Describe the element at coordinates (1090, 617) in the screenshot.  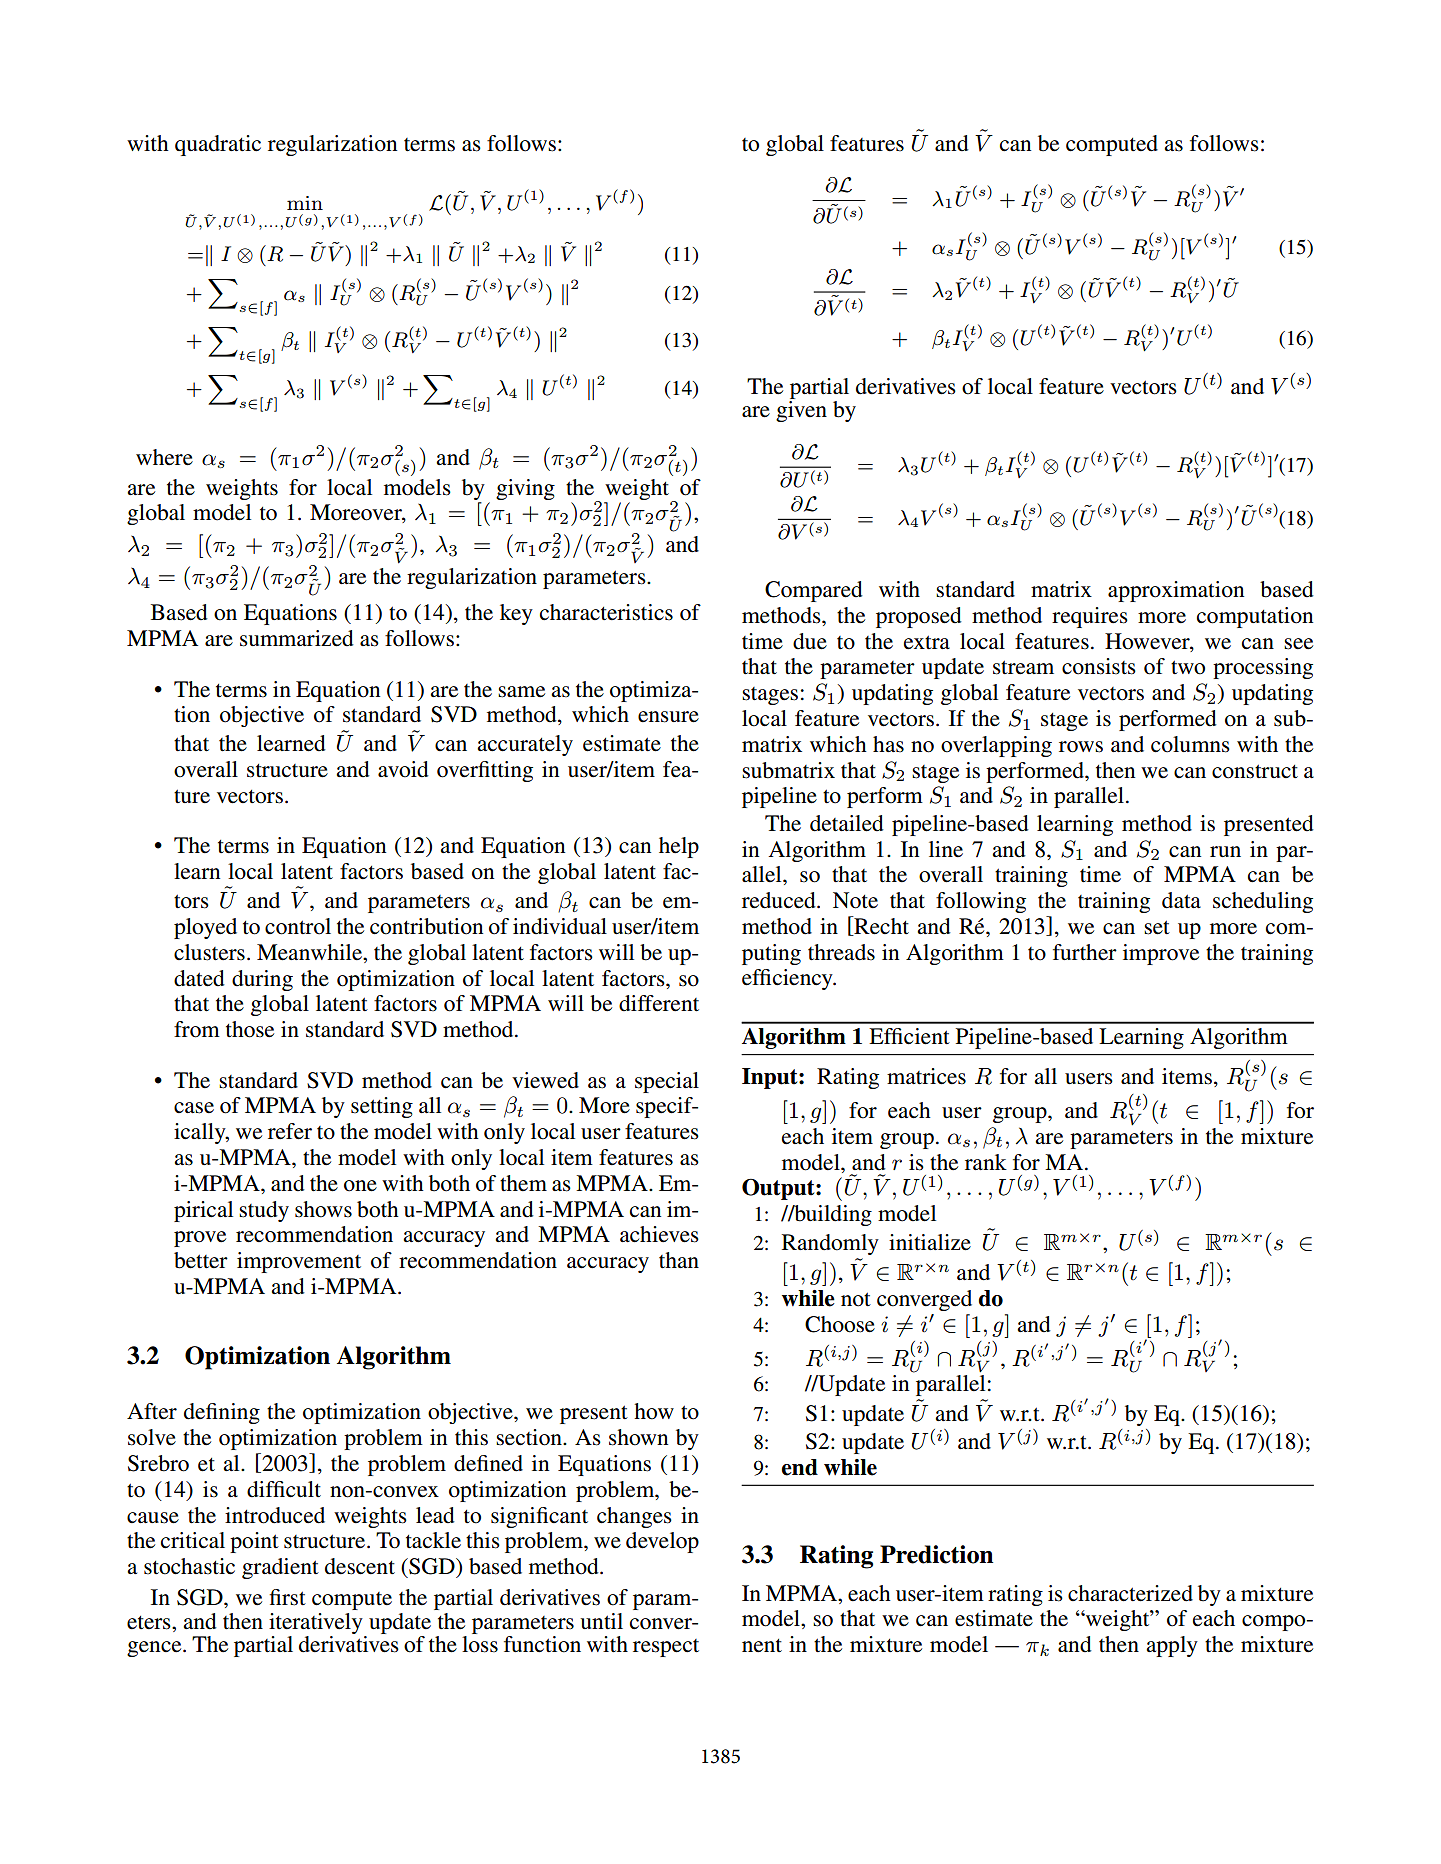
I see `requires` at that location.
